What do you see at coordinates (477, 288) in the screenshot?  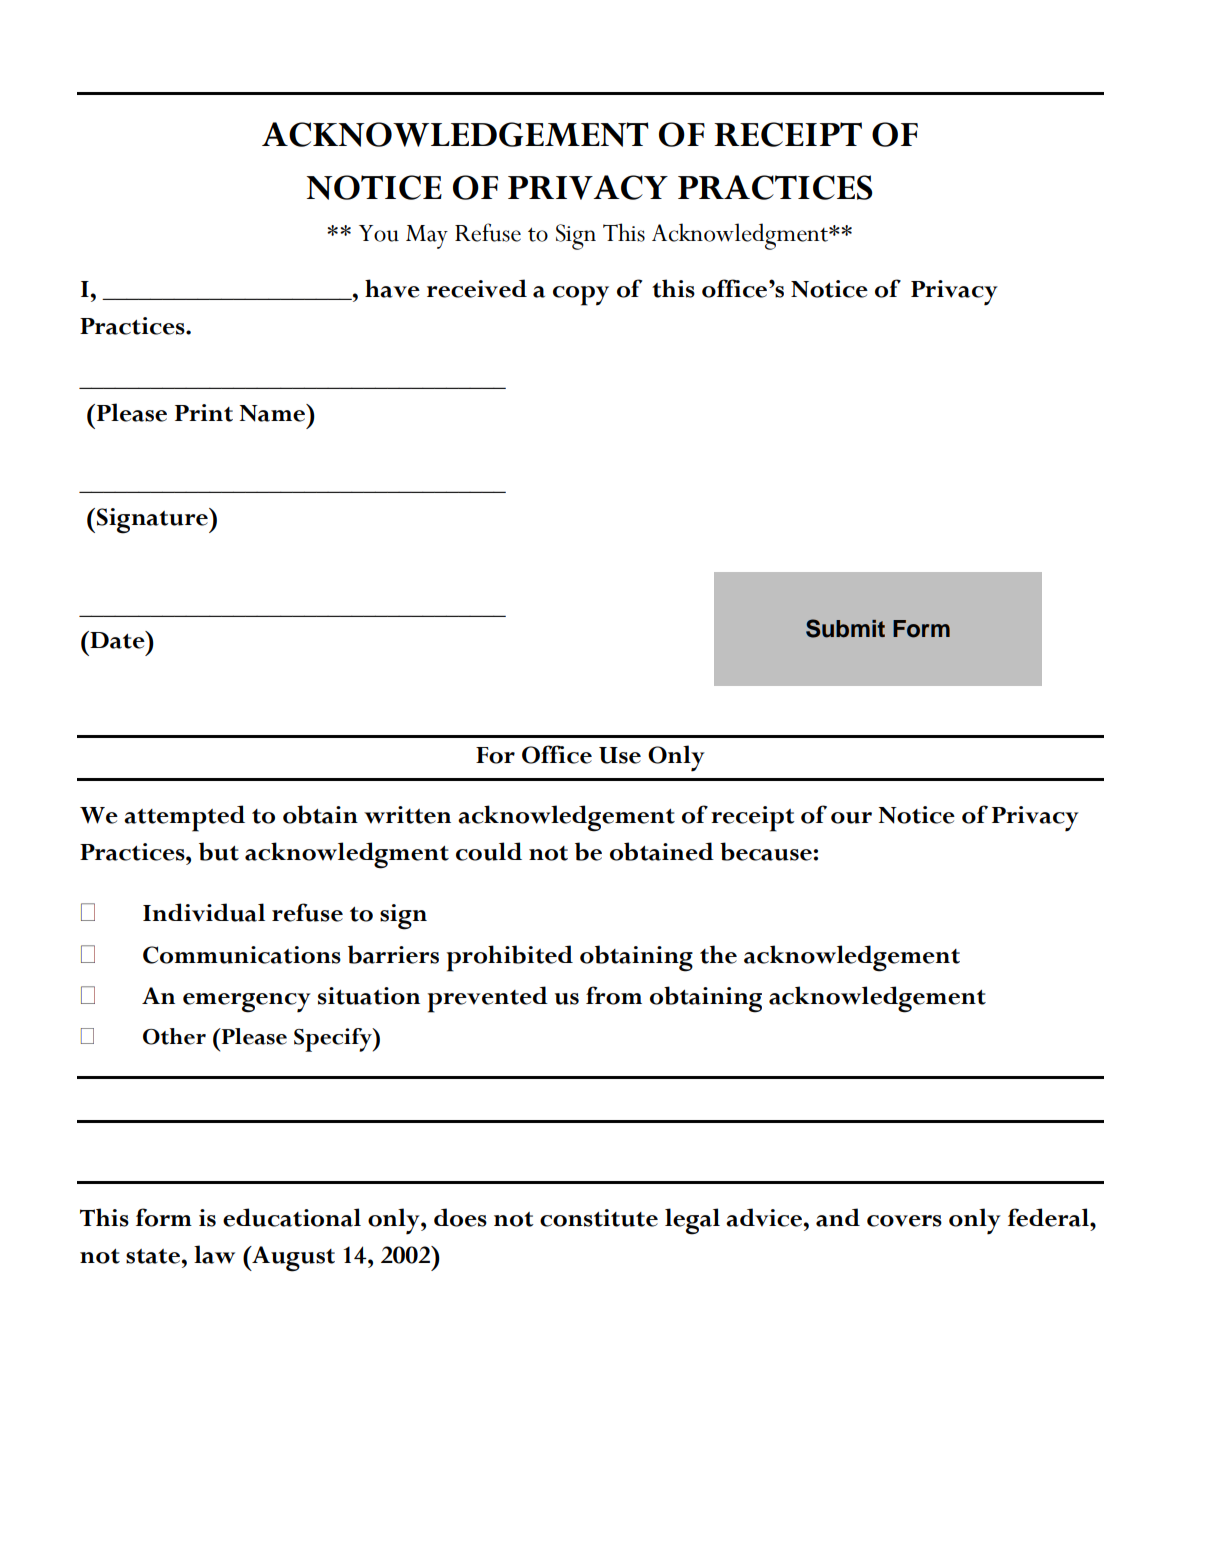 I see `received` at bounding box center [477, 288].
